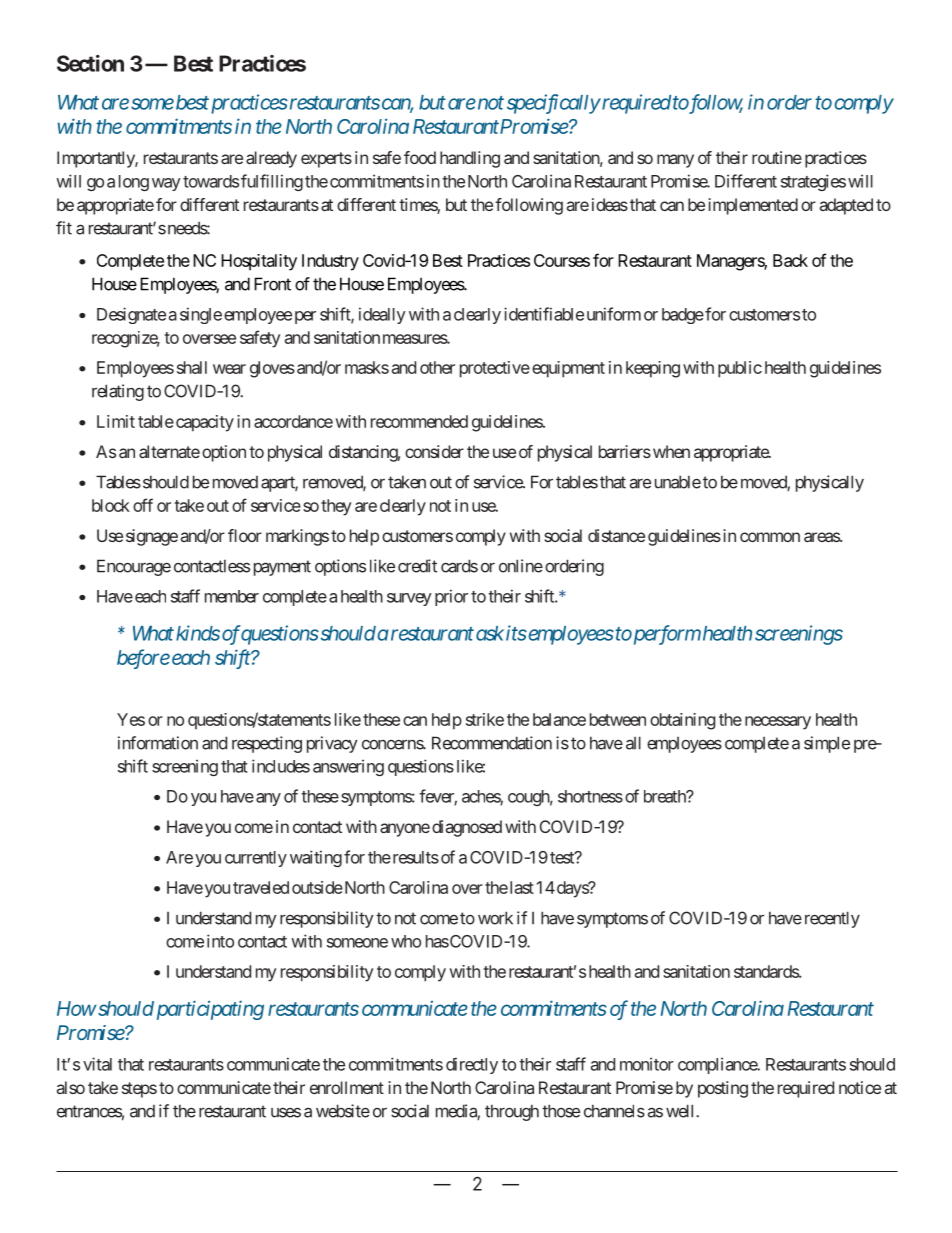 This screenshot has width=952, height=1233. What do you see at coordinates (116, 421) in the screenshot?
I see `Limit` at bounding box center [116, 421].
